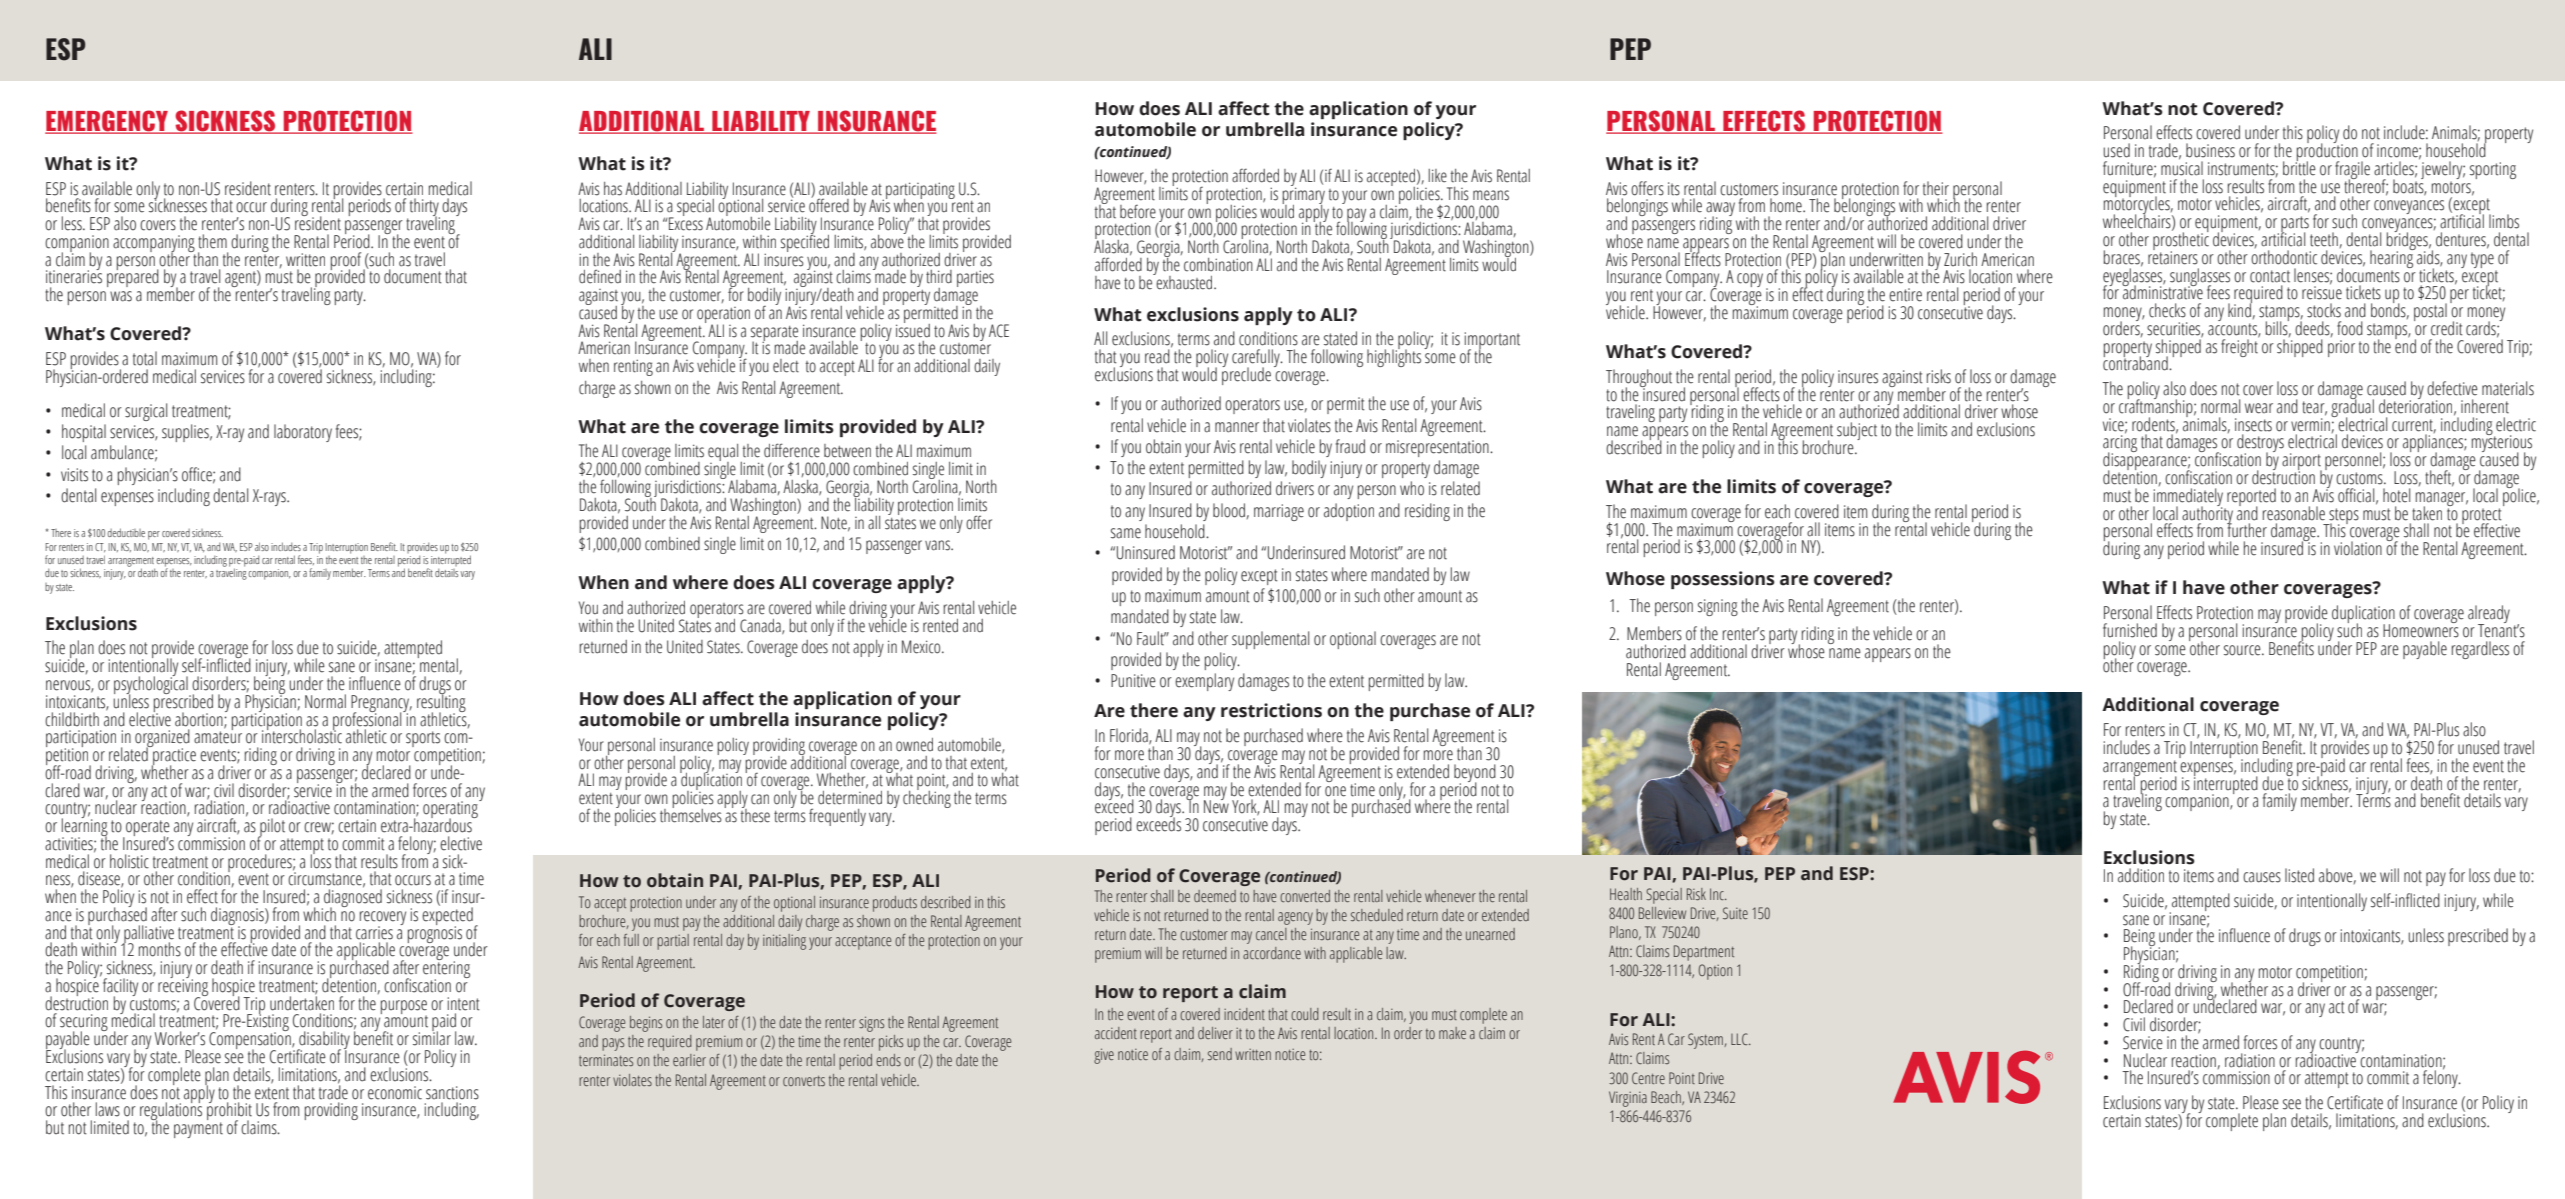 The height and width of the screenshot is (1199, 2565). Describe the element at coordinates (1216, 806) in the screenshot. I see `New` at that location.
